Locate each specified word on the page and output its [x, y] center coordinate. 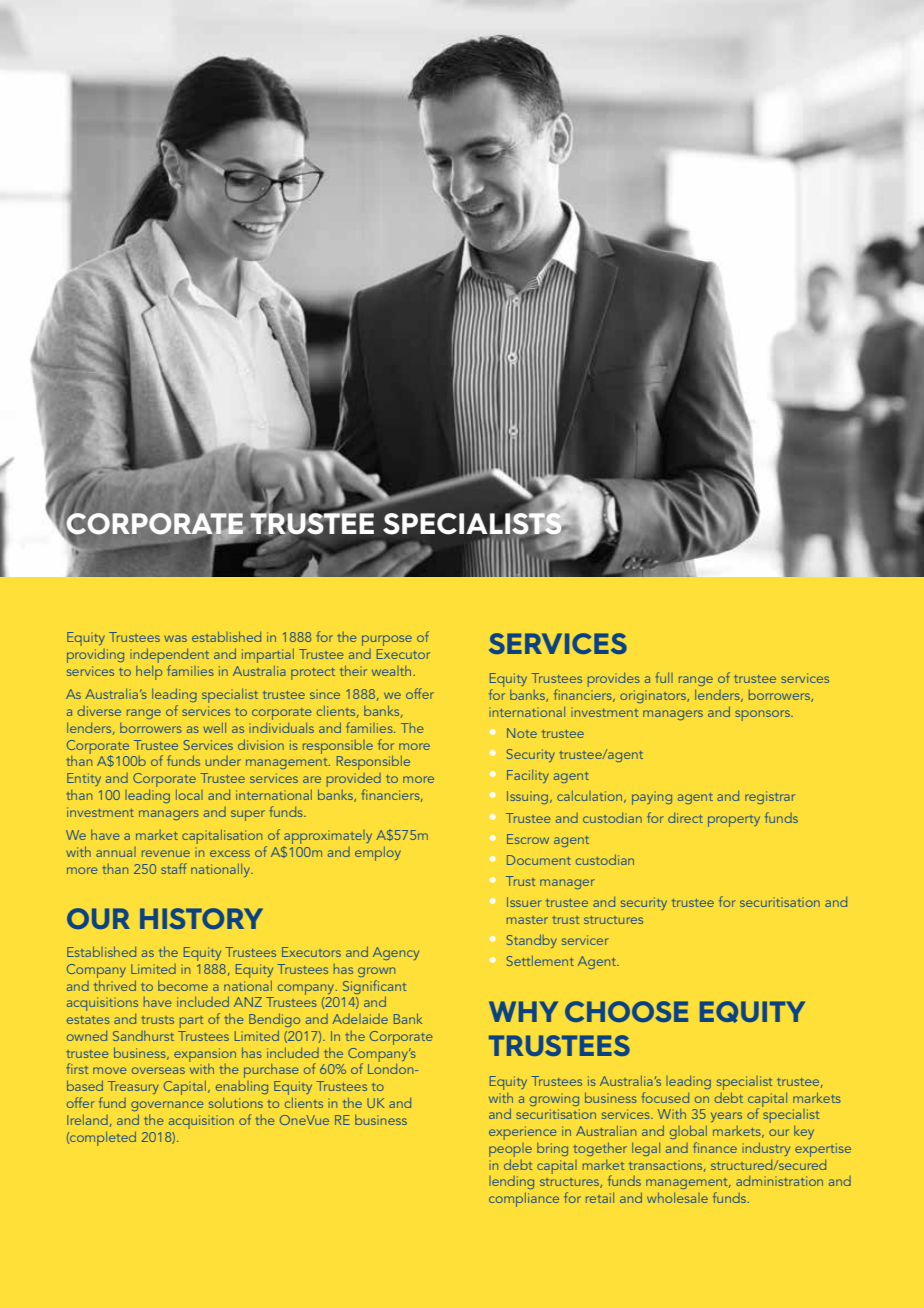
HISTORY [201, 918]
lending [511, 1182]
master [527, 920]
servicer [585, 940]
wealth [391, 671]
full [664, 677]
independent [169, 657]
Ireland [87, 1120]
